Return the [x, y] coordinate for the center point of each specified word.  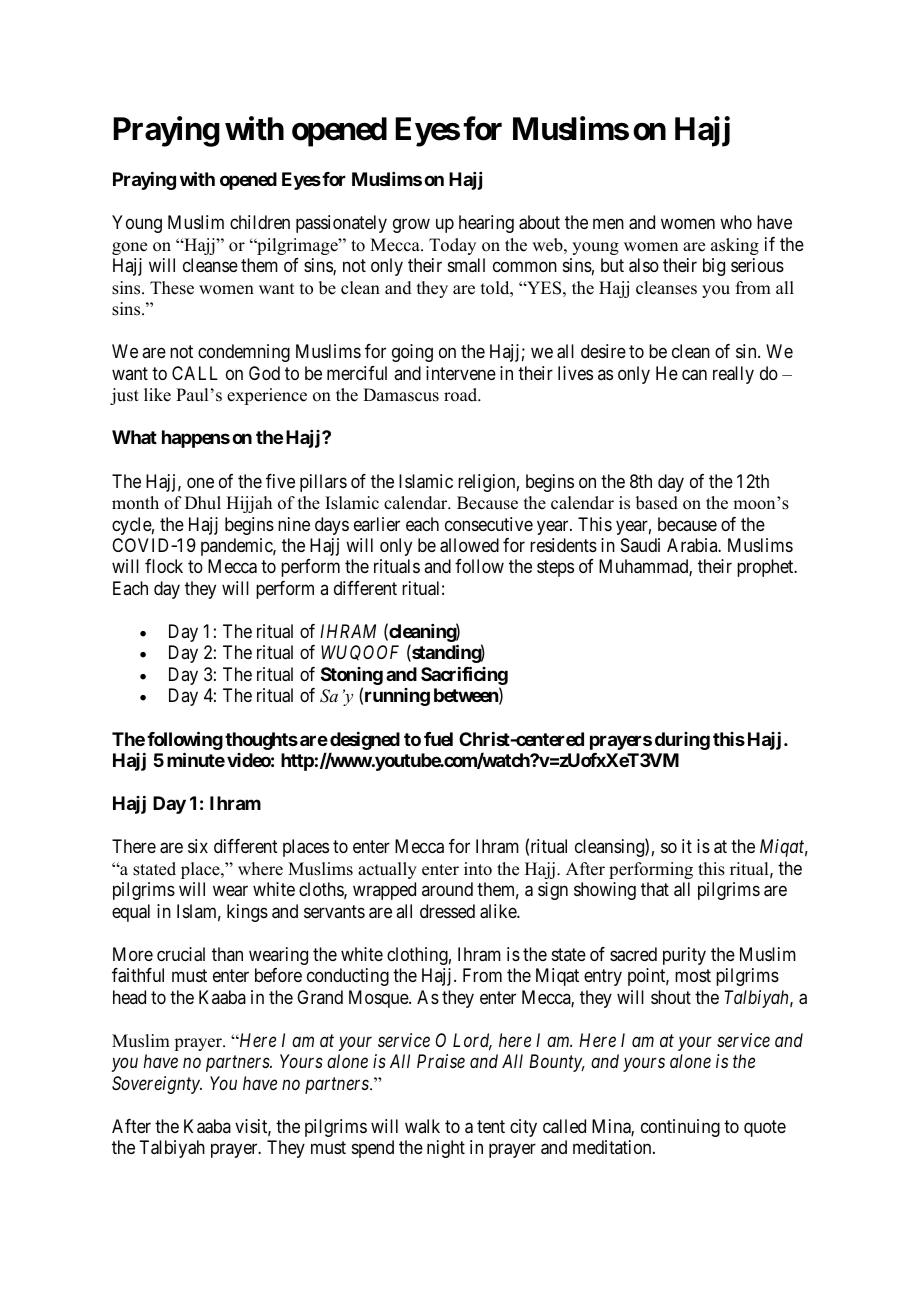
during [682, 741]
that [655, 889]
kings [247, 913]
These [172, 288]
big [714, 267]
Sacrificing [464, 677]
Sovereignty [157, 1085]
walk [422, 1126]
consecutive [489, 524]
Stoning [352, 677]
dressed [447, 911]
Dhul [203, 503]
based [657, 503]
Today [452, 246]
